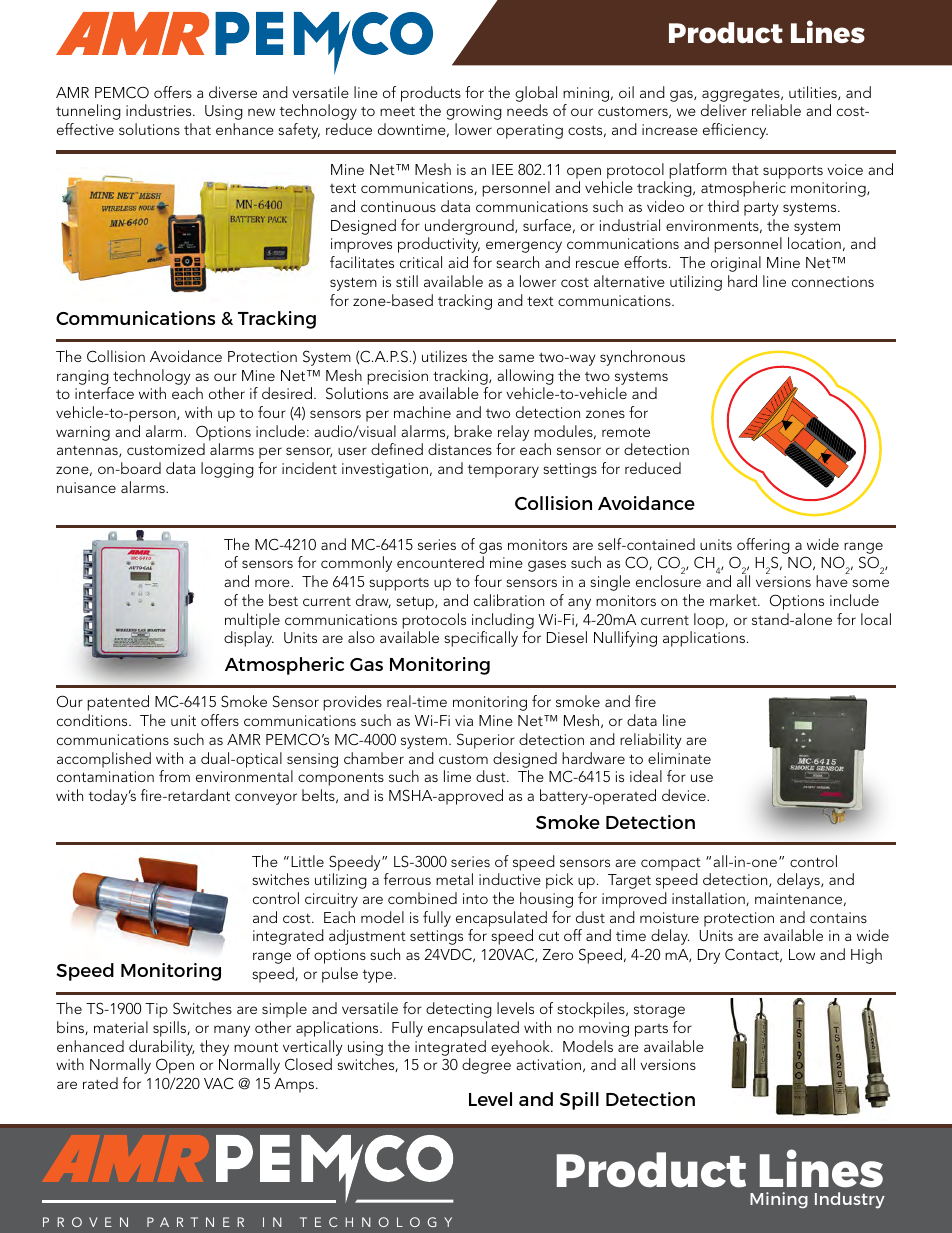 The width and height of the page is (952, 1233). What do you see at coordinates (233, 92) in the page?
I see `diverse` at bounding box center [233, 92].
